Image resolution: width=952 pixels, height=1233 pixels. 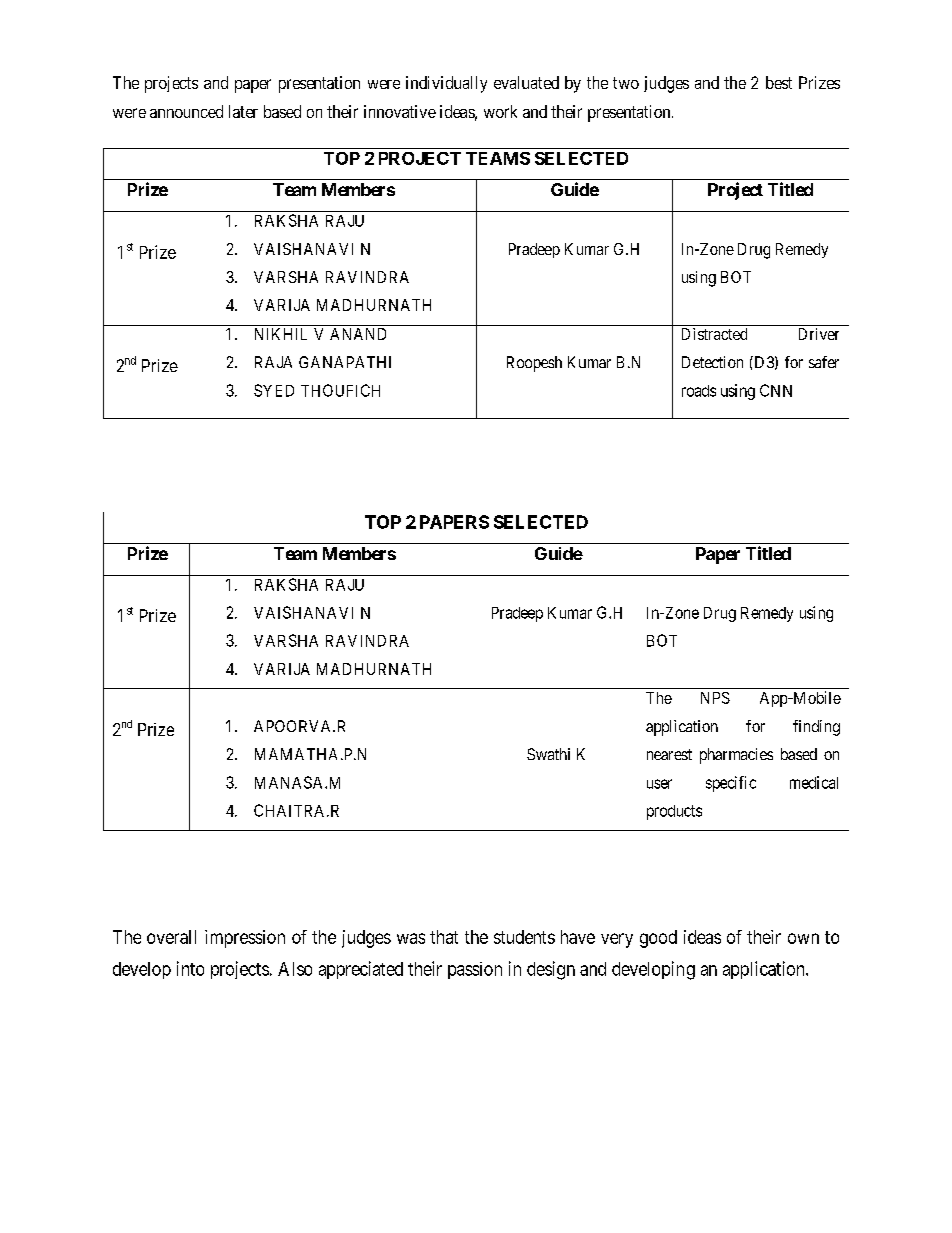 What do you see at coordinates (524, 937) in the page?
I see `students` at bounding box center [524, 937].
